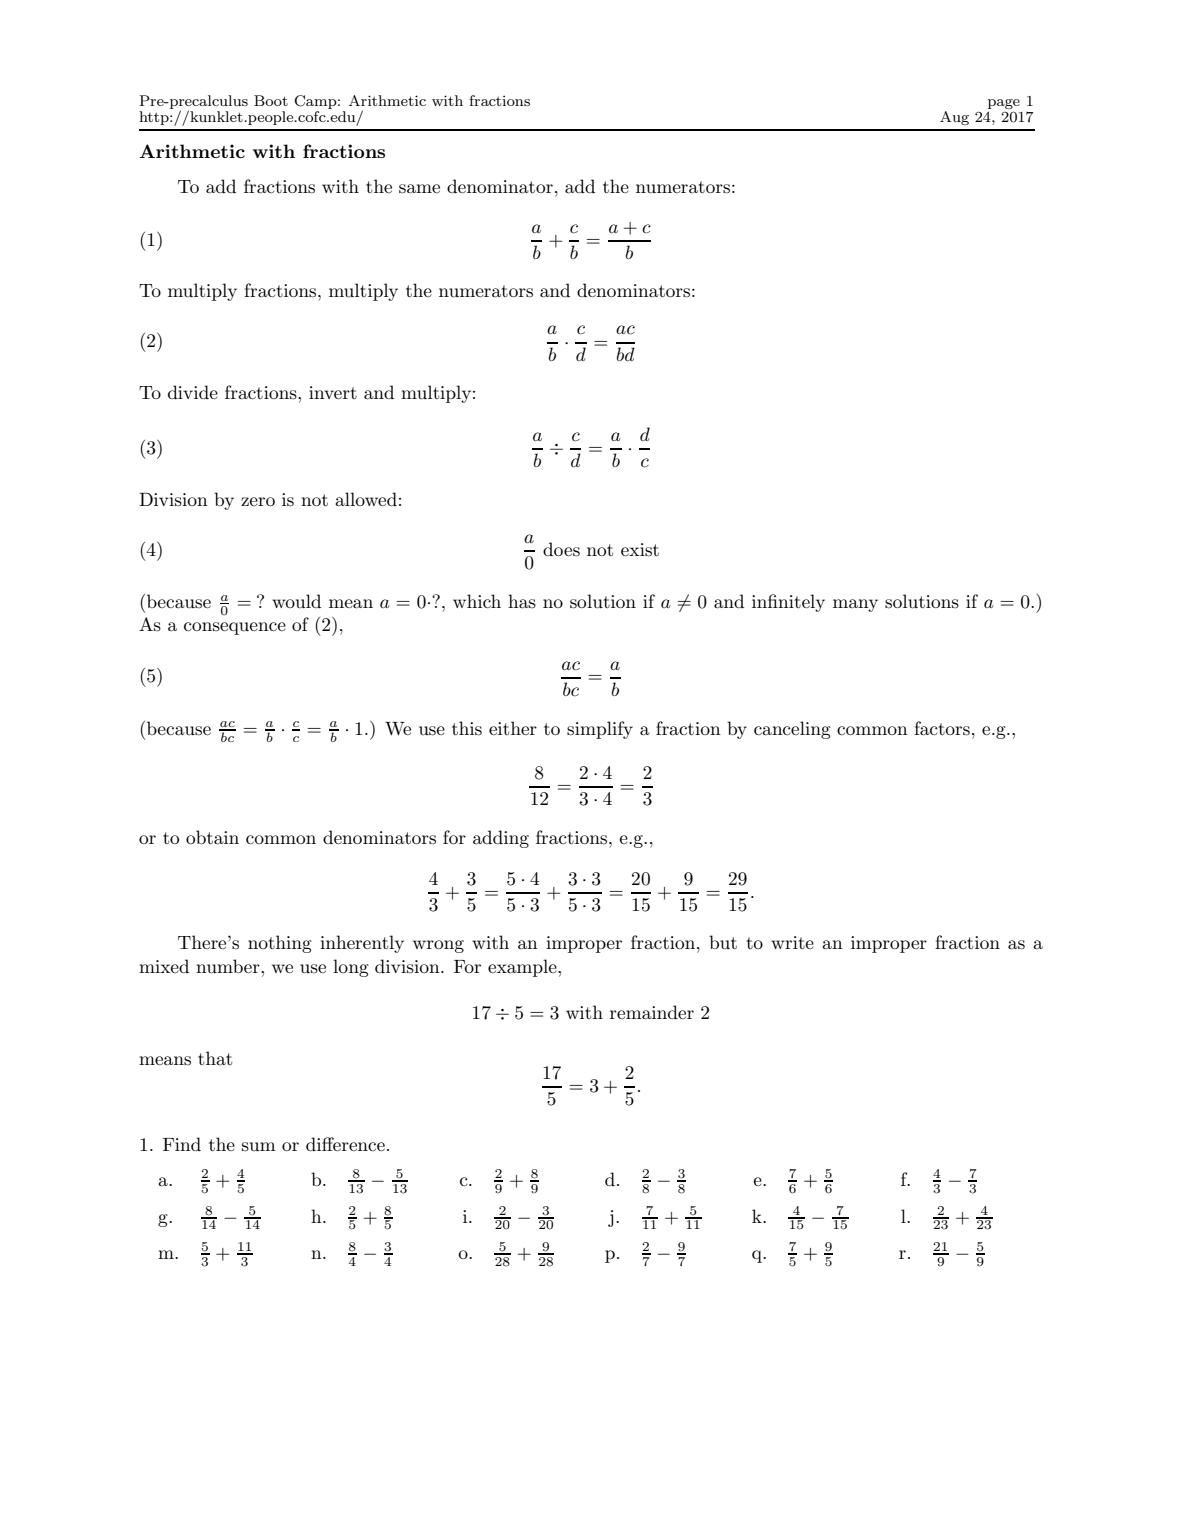 This screenshot has height=1529, width=1182. Describe the element at coordinates (954, 118) in the screenshot. I see `Aug` at that location.
